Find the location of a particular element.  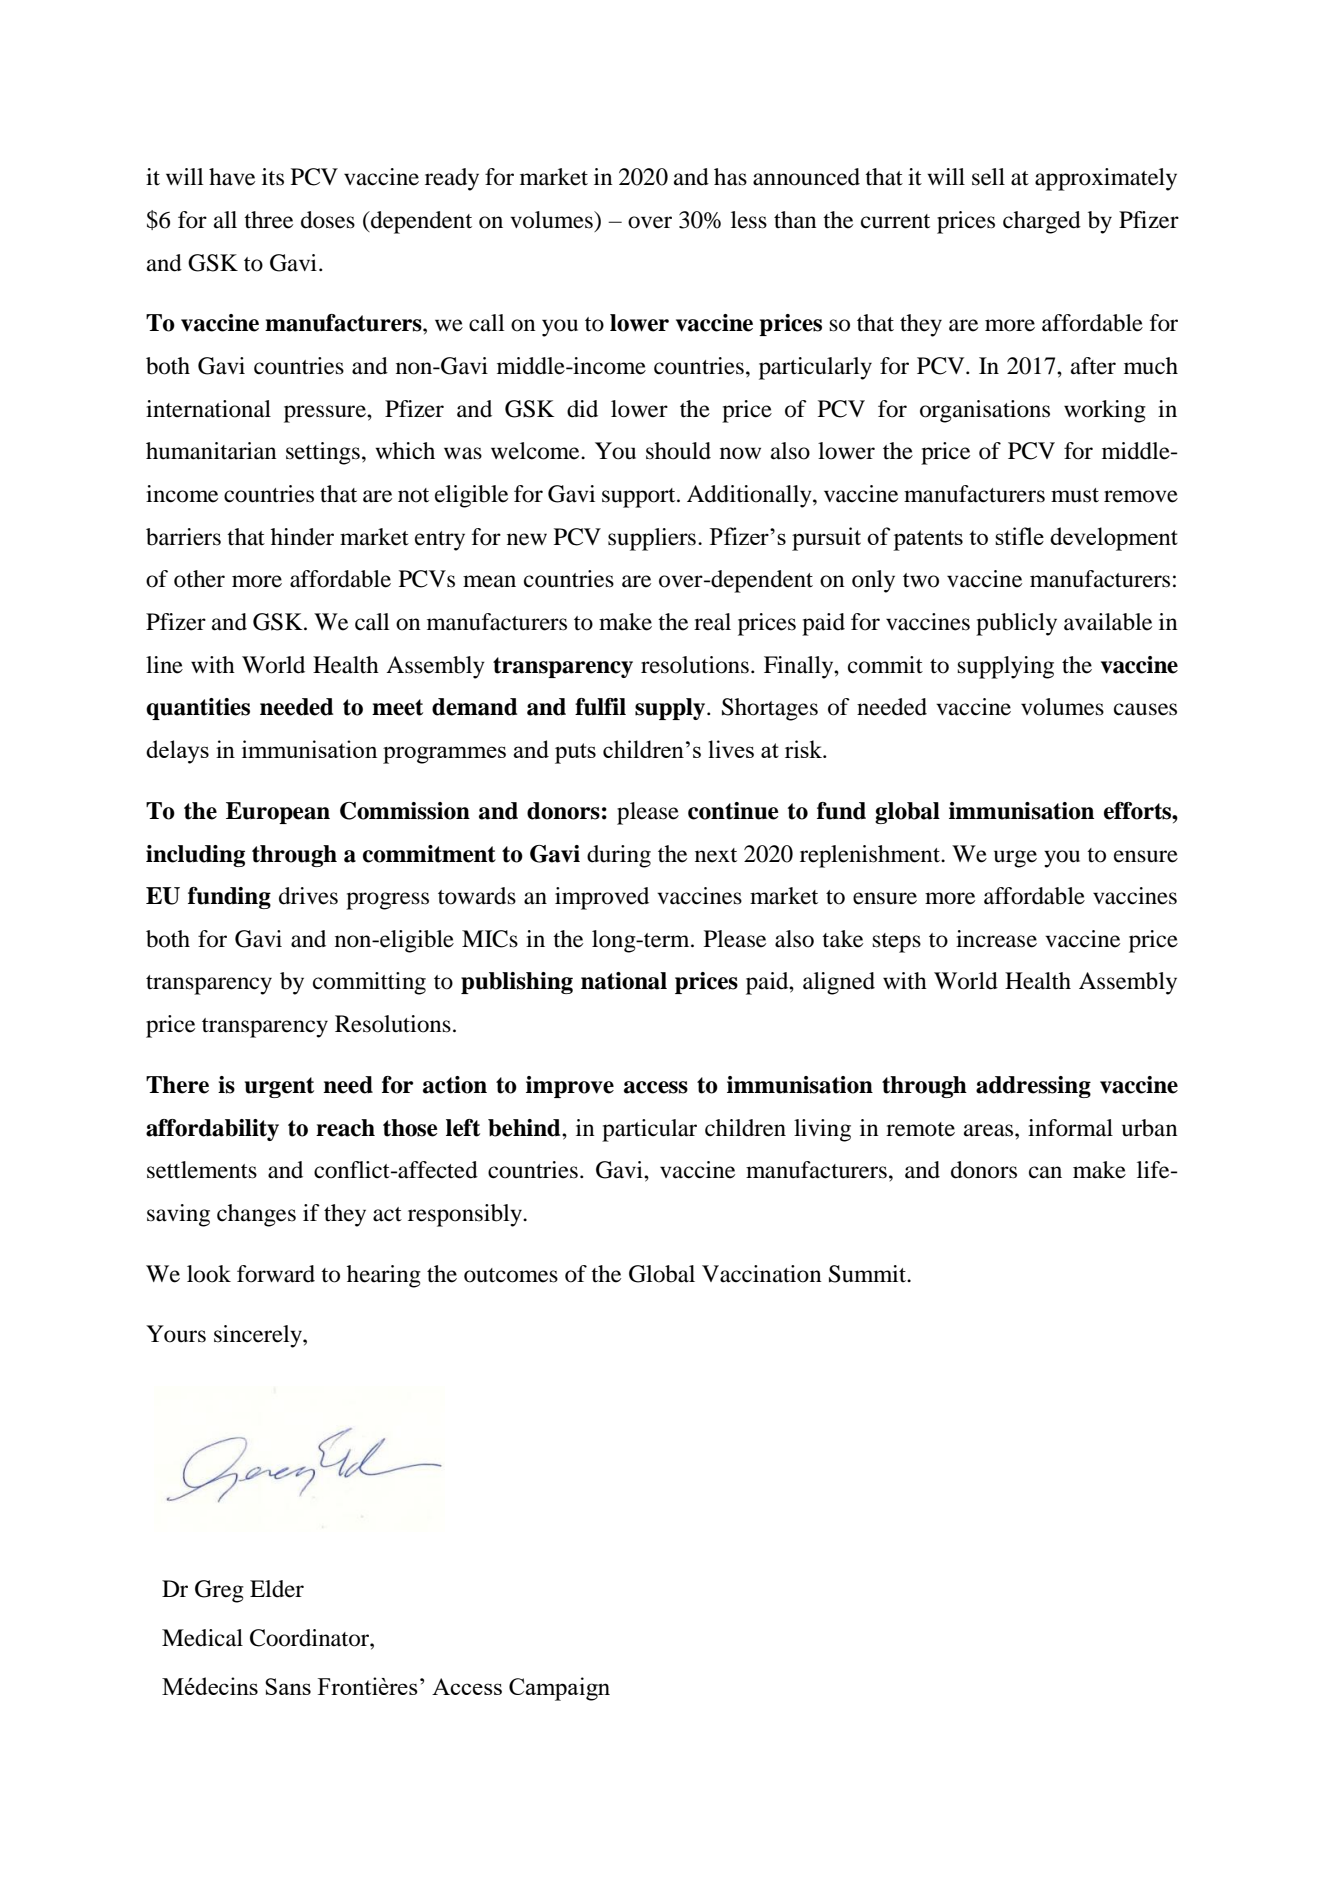

Sans is located at coordinates (288, 1686).
